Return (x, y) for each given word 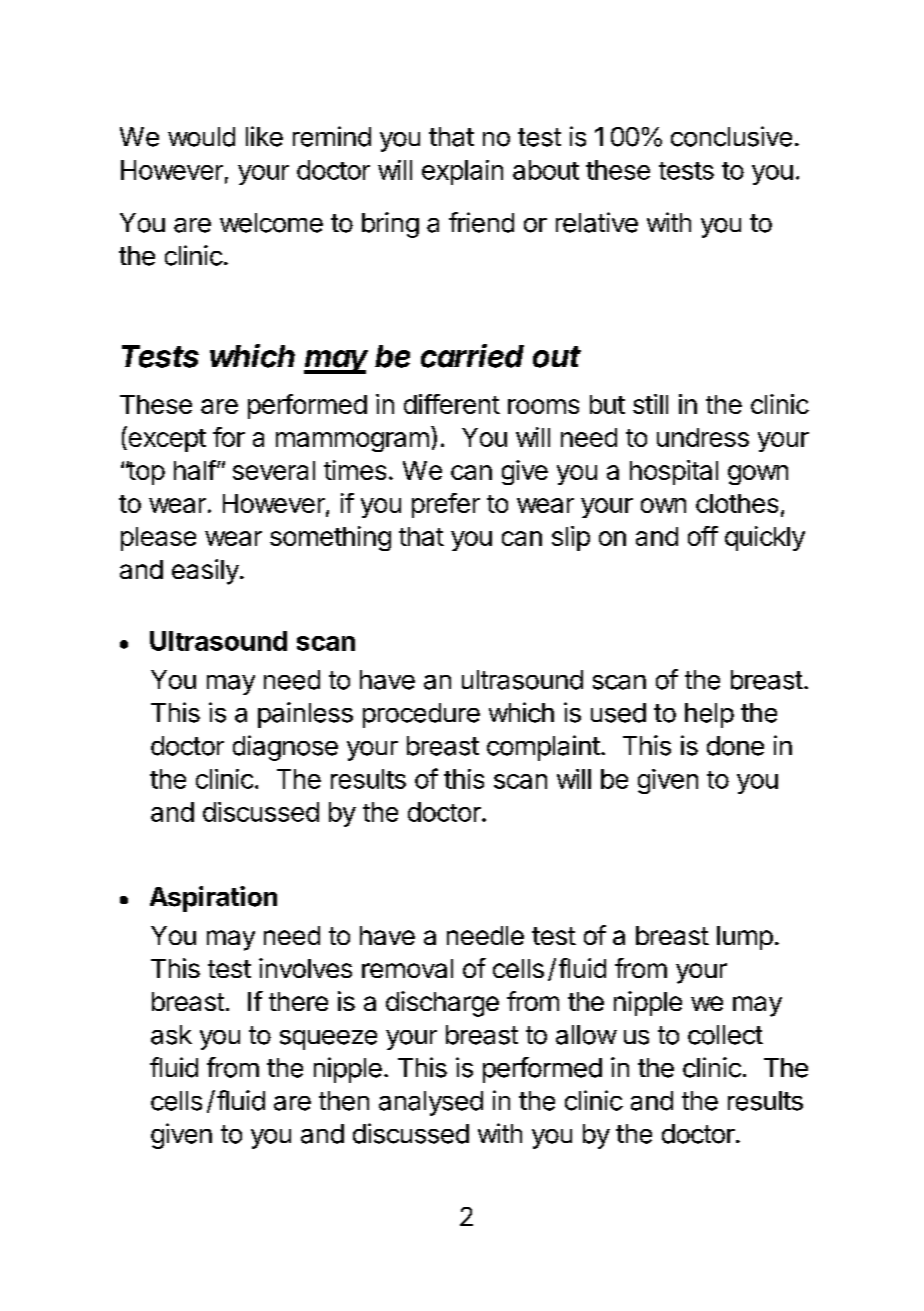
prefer (446, 505)
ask (171, 1035)
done (735, 746)
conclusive (731, 136)
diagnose (285, 748)
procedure (421, 715)
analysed (431, 1103)
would (201, 137)
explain (462, 172)
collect (725, 1035)
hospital (674, 472)
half (195, 470)
